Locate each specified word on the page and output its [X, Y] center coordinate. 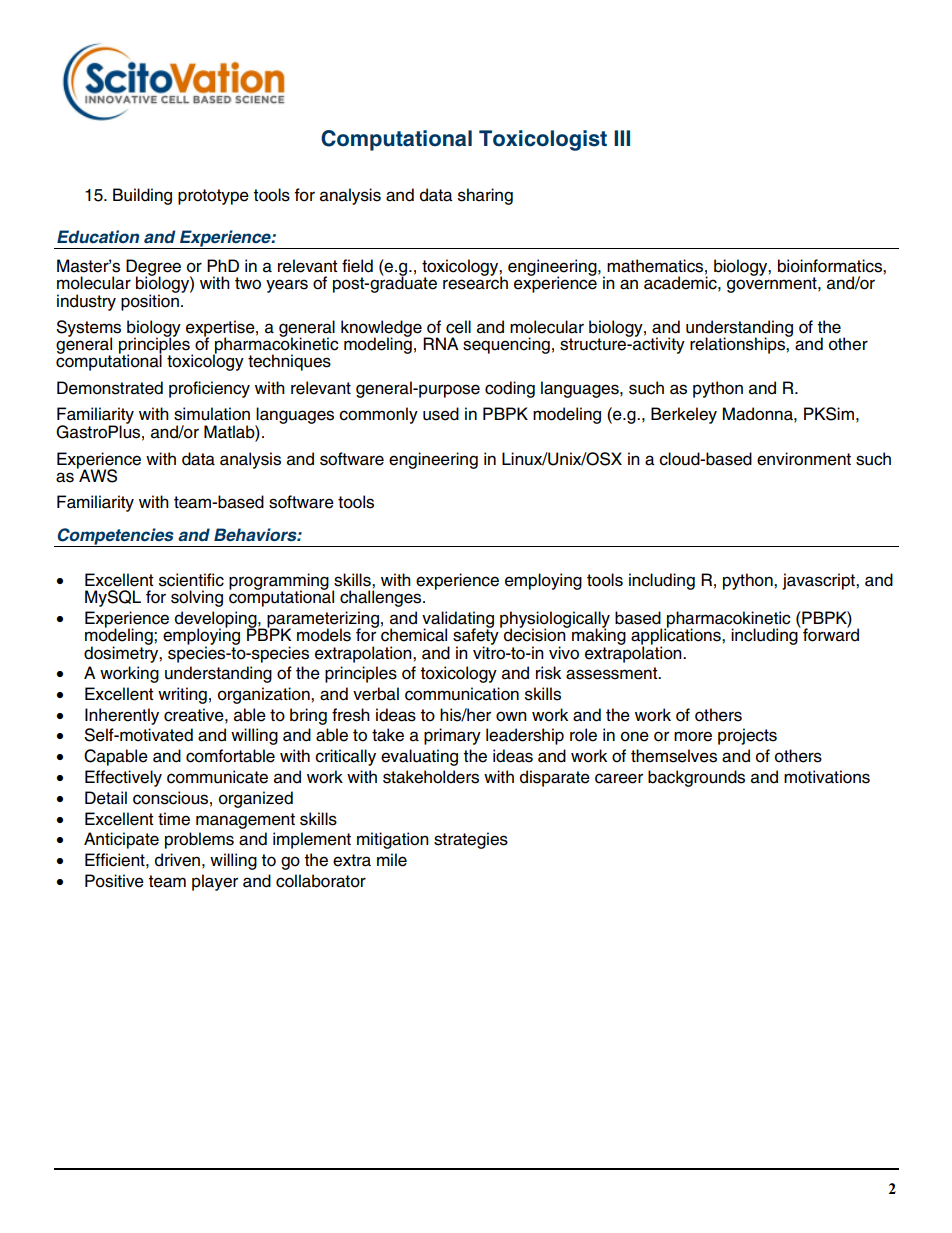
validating [458, 620]
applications [677, 637]
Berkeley [684, 415]
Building [142, 196]
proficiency [209, 389]
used [441, 414]
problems [199, 840]
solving [197, 598]
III [622, 138]
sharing [485, 196]
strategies [471, 840]
